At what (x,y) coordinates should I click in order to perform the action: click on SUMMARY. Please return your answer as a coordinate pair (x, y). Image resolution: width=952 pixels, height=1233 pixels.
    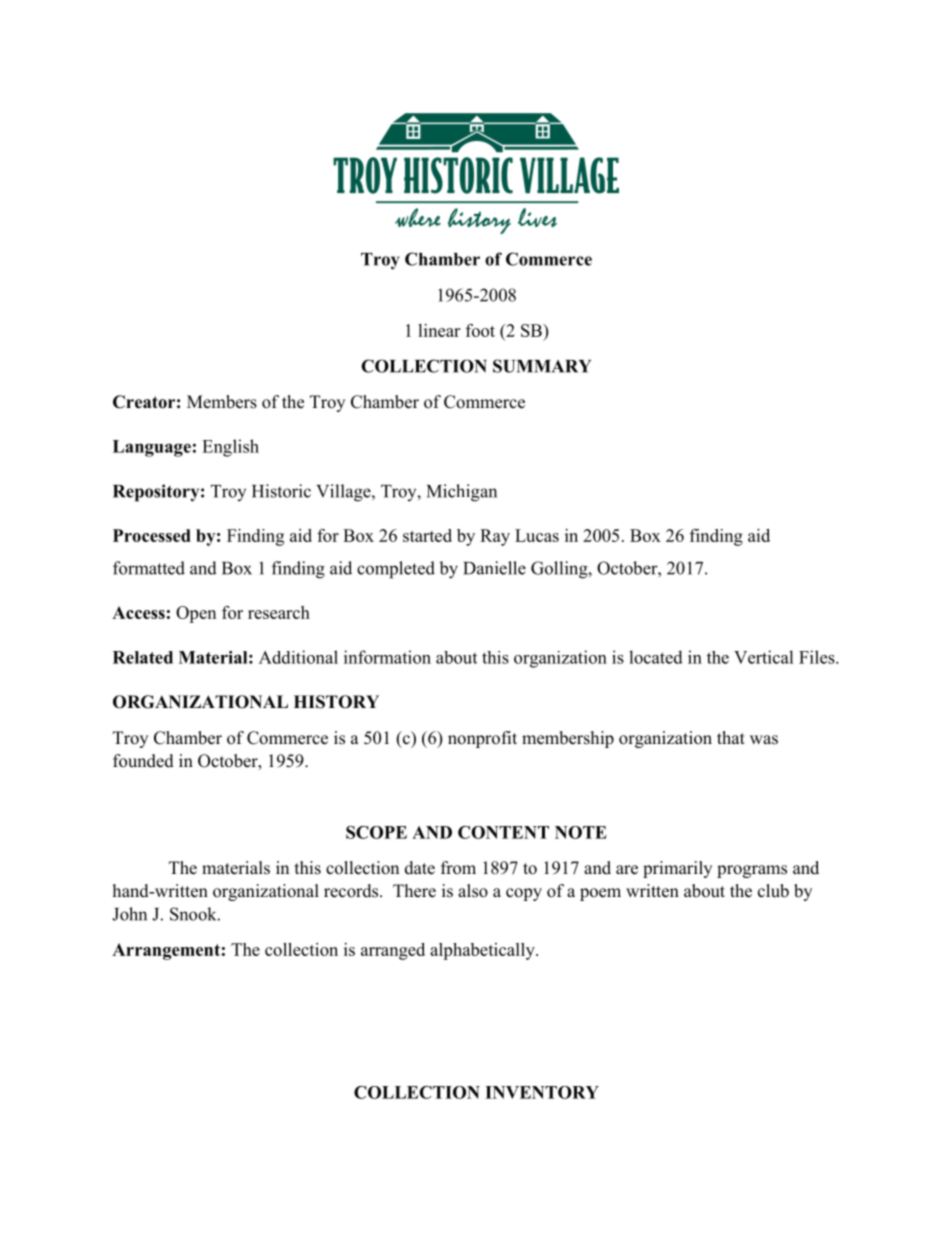
    Looking at the image, I should click on (542, 366).
